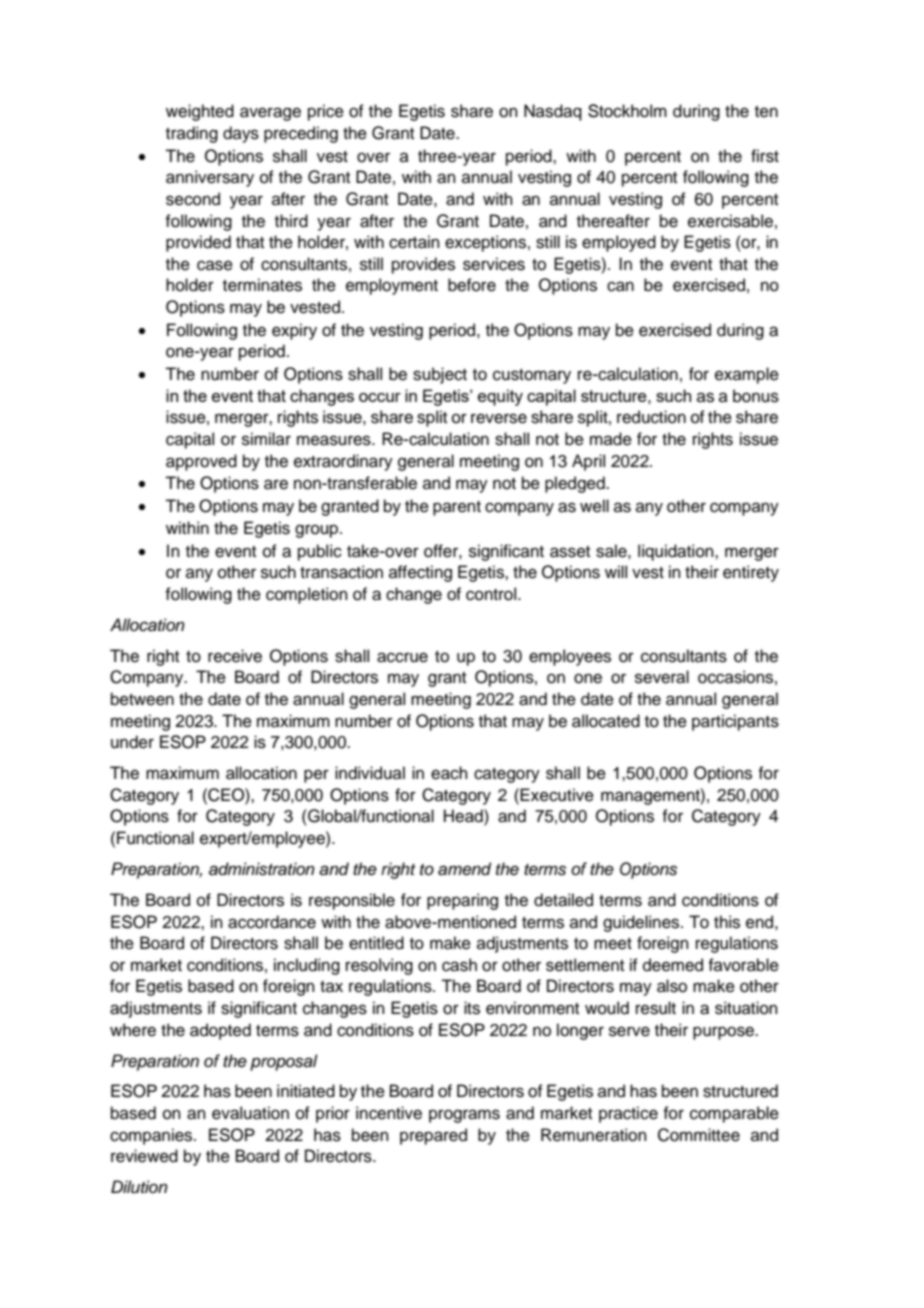 The image size is (924, 1308). Describe the element at coordinates (627, 111) in the screenshot. I see `Stockholm` at that location.
